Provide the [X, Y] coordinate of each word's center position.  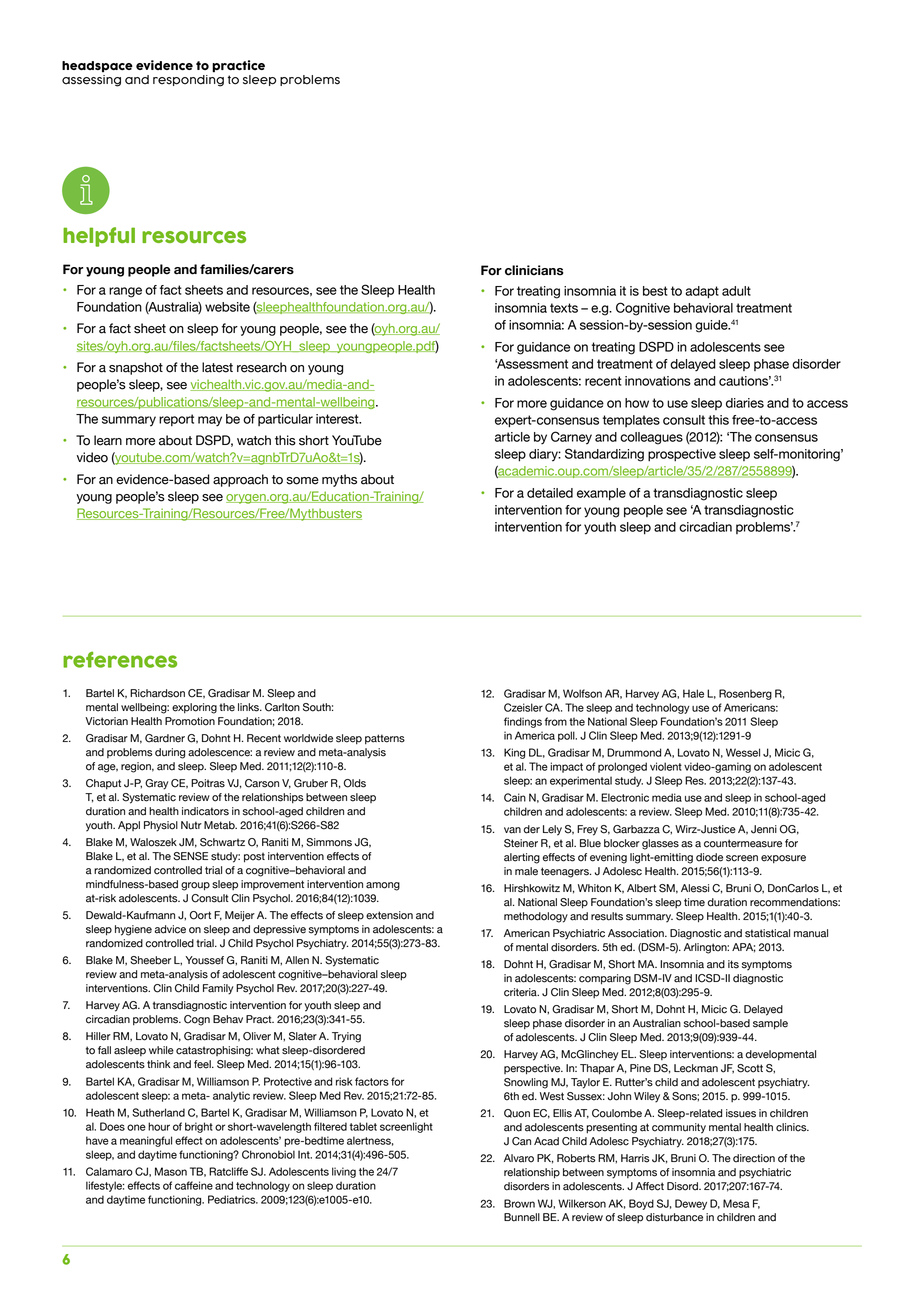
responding [188, 81]
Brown [519, 1203]
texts [564, 308]
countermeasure [743, 843]
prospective [682, 455]
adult [736, 291]
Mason [171, 1171]
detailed [550, 493]
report [176, 420]
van [512, 830]
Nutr [191, 825]
